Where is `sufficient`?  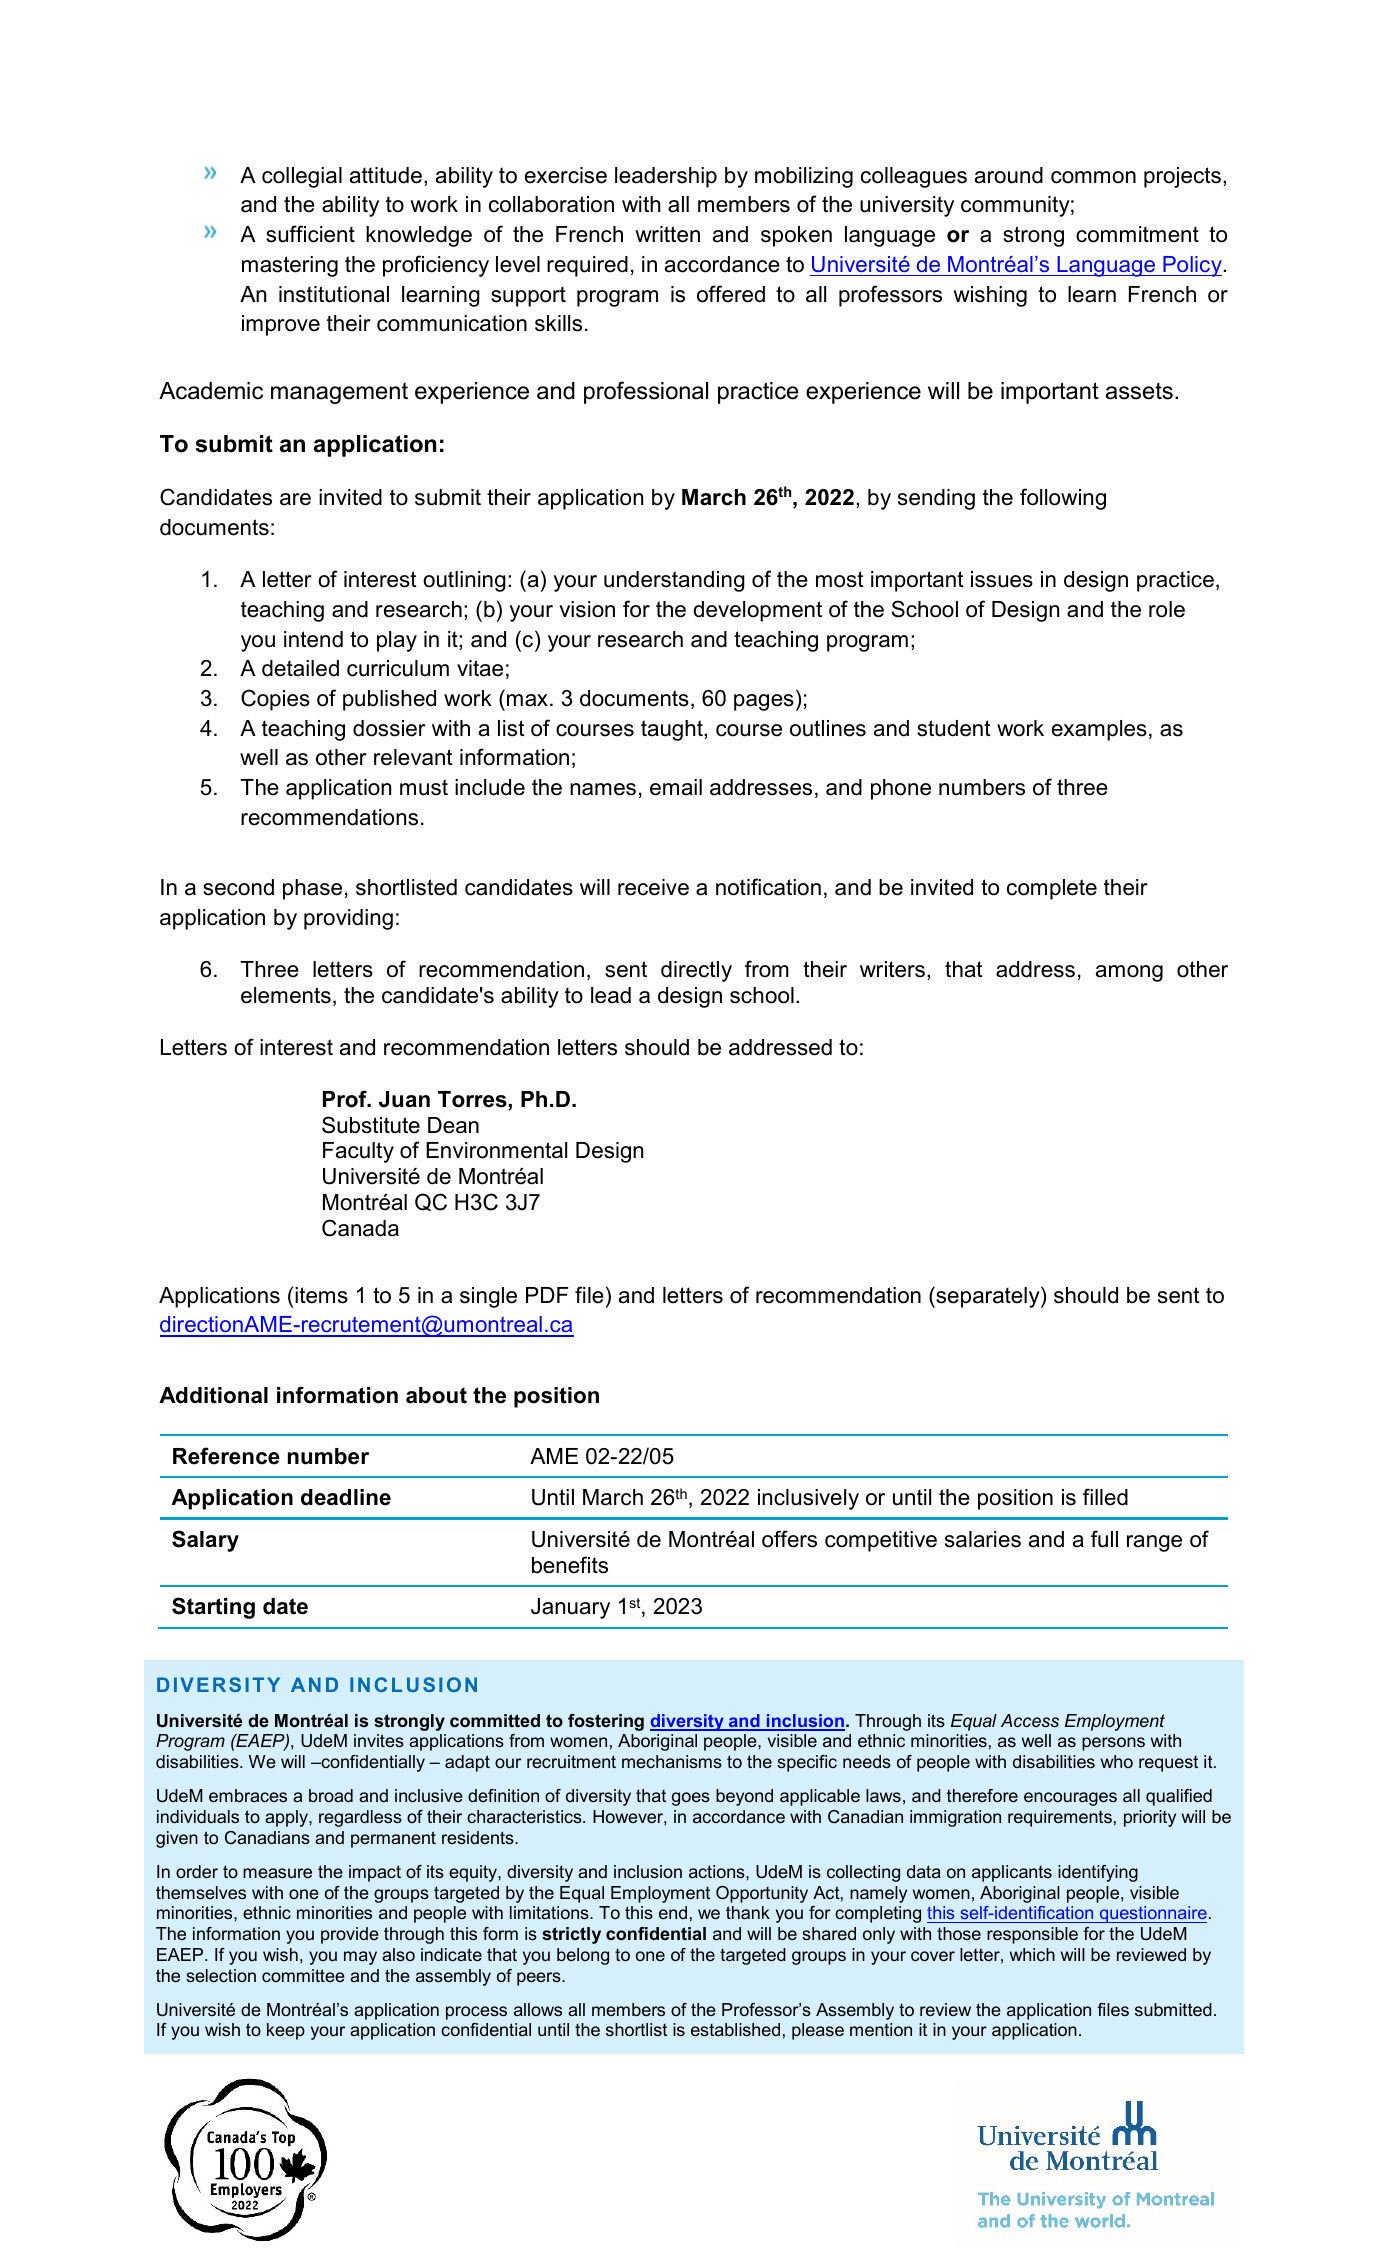
sufficient is located at coordinates (310, 234).
